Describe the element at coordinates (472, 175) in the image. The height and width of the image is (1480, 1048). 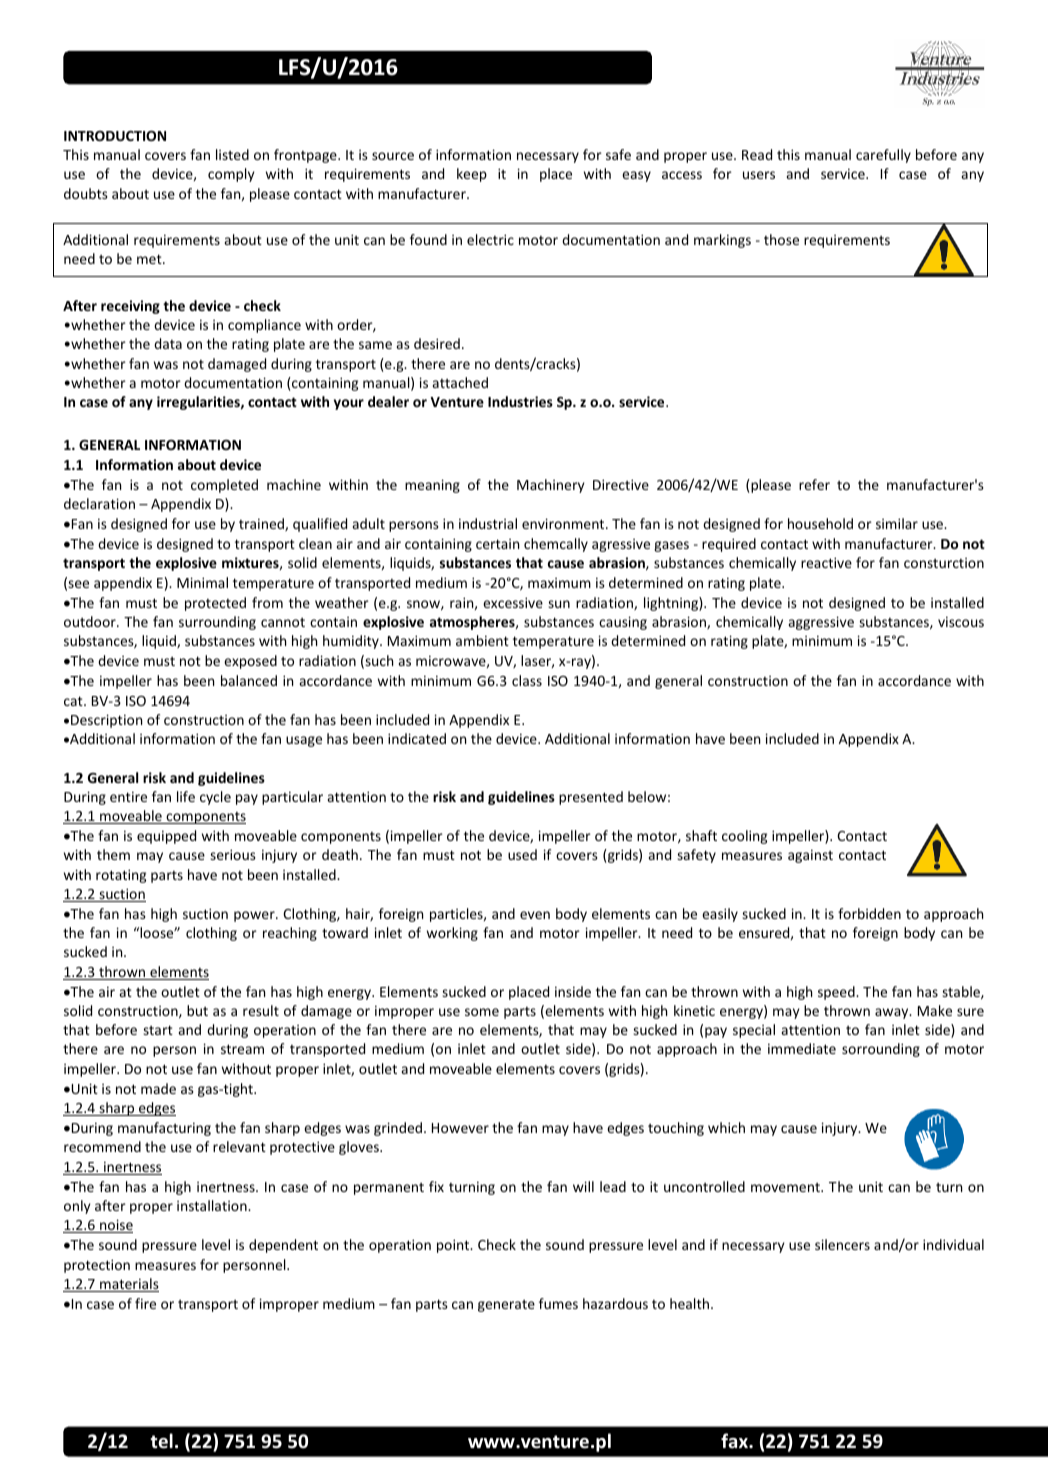
I see `keep` at that location.
